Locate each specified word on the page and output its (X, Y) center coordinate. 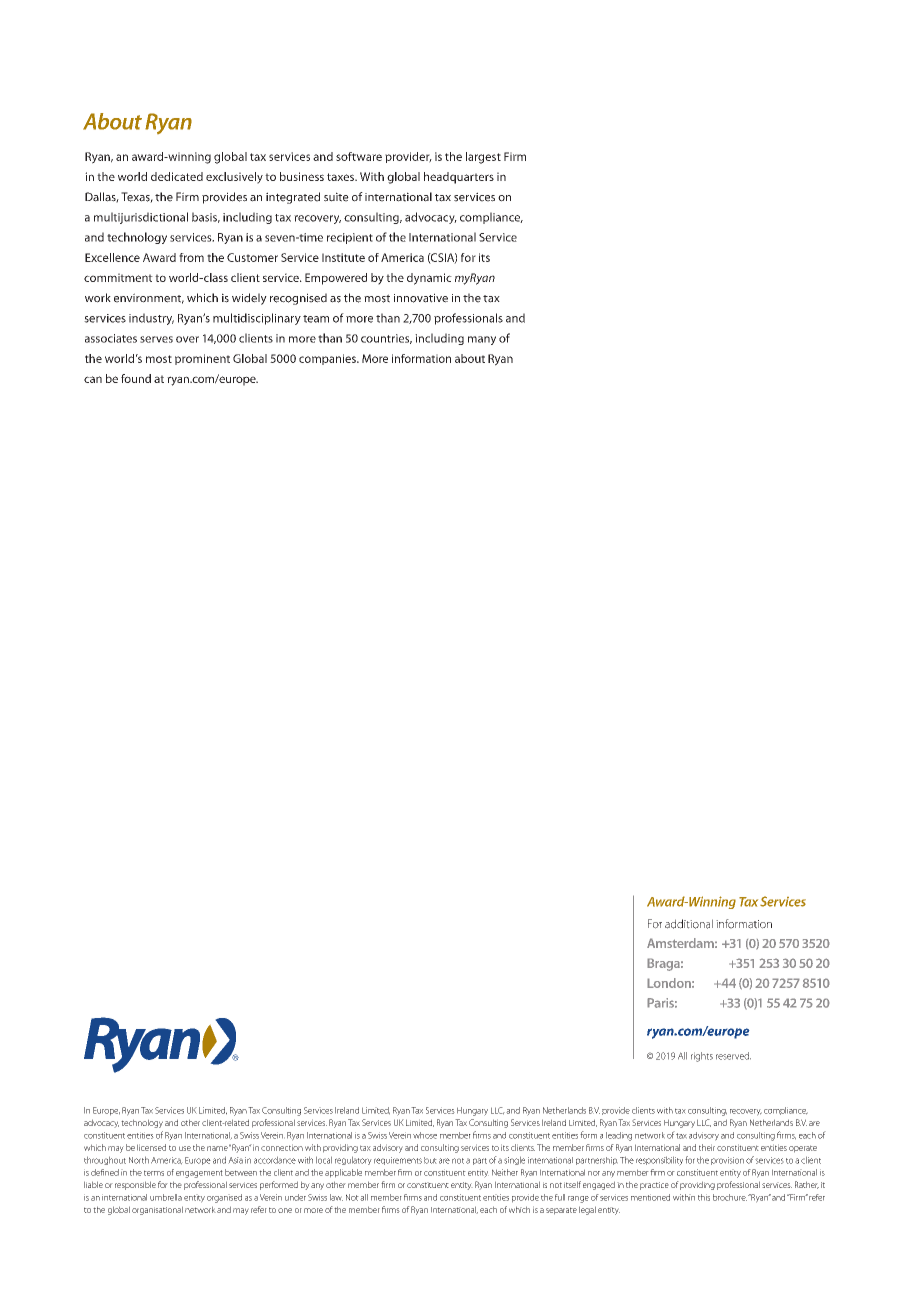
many (482, 340)
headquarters (459, 178)
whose (425, 1135)
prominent (202, 359)
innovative (421, 298)
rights (702, 1057)
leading (619, 1136)
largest (483, 158)
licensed (151, 1147)
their (707, 1147)
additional (689, 924)
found (136, 378)
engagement (199, 1174)
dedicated (177, 176)
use (185, 1148)
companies (328, 359)
